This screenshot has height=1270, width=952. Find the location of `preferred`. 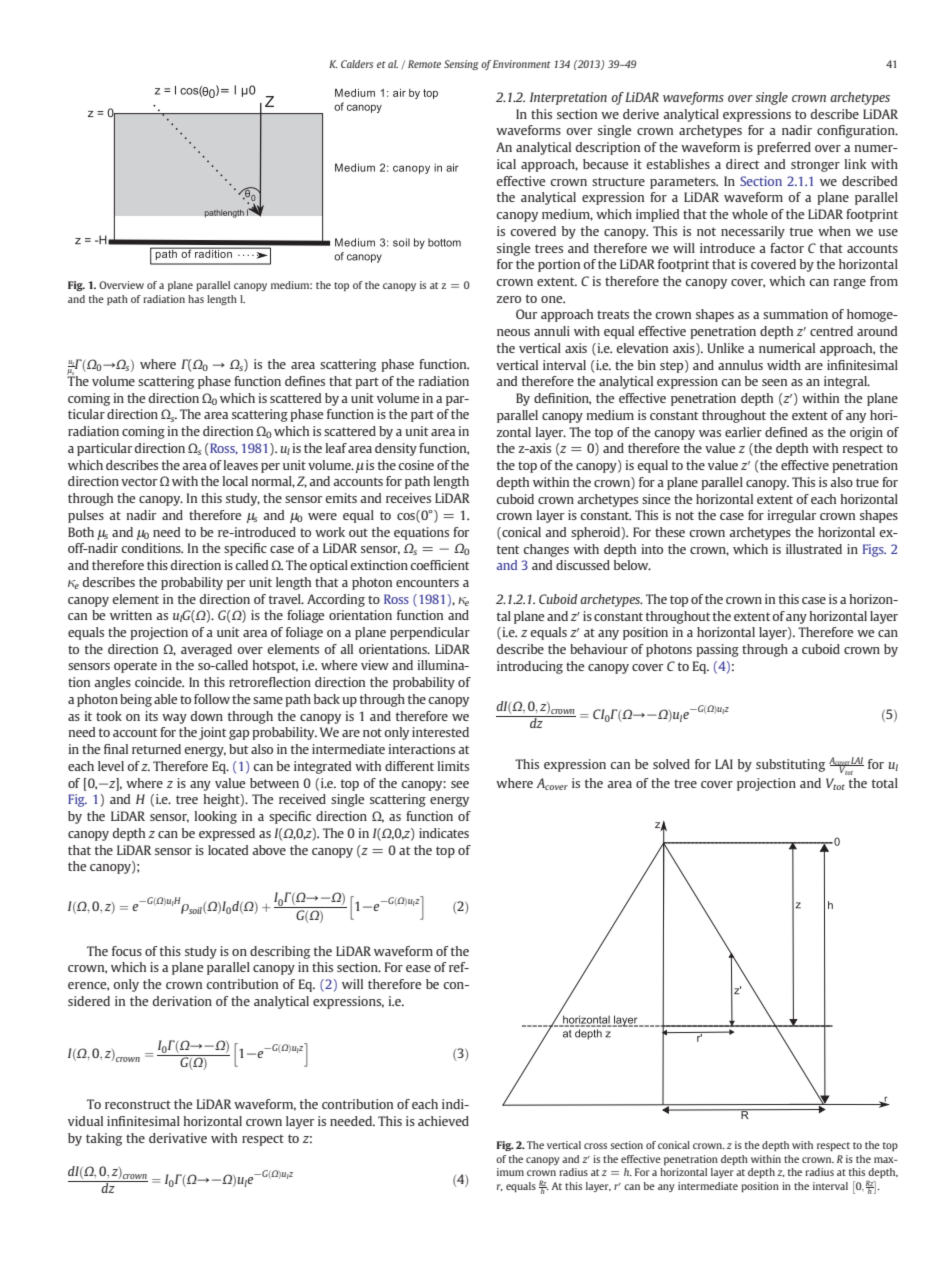

preferred is located at coordinates (784, 148).
